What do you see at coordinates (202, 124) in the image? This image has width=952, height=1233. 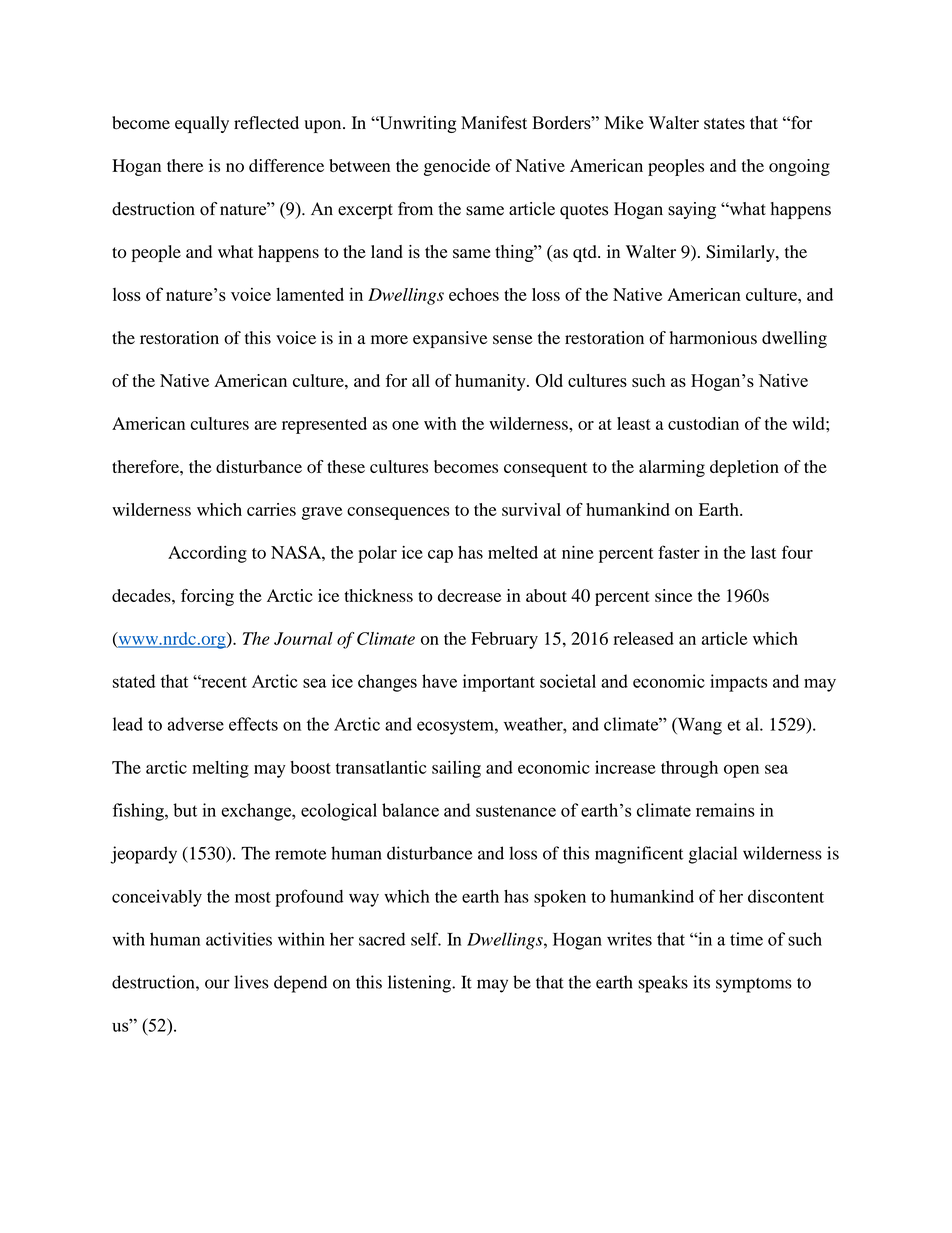 I see `equally` at bounding box center [202, 124].
